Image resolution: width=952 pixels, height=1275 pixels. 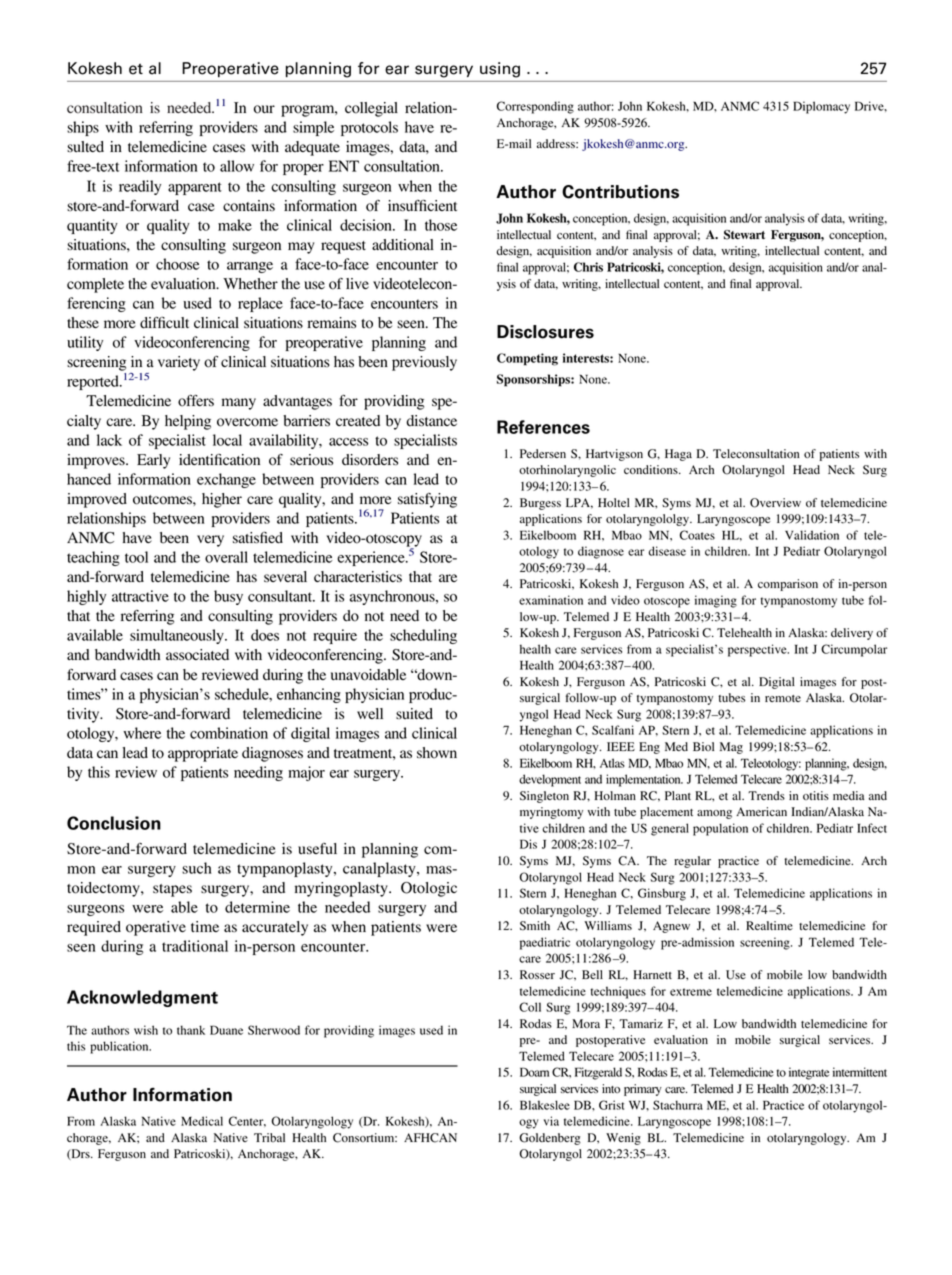 What do you see at coordinates (202, 1121) in the page?
I see `Medical` at bounding box center [202, 1121].
